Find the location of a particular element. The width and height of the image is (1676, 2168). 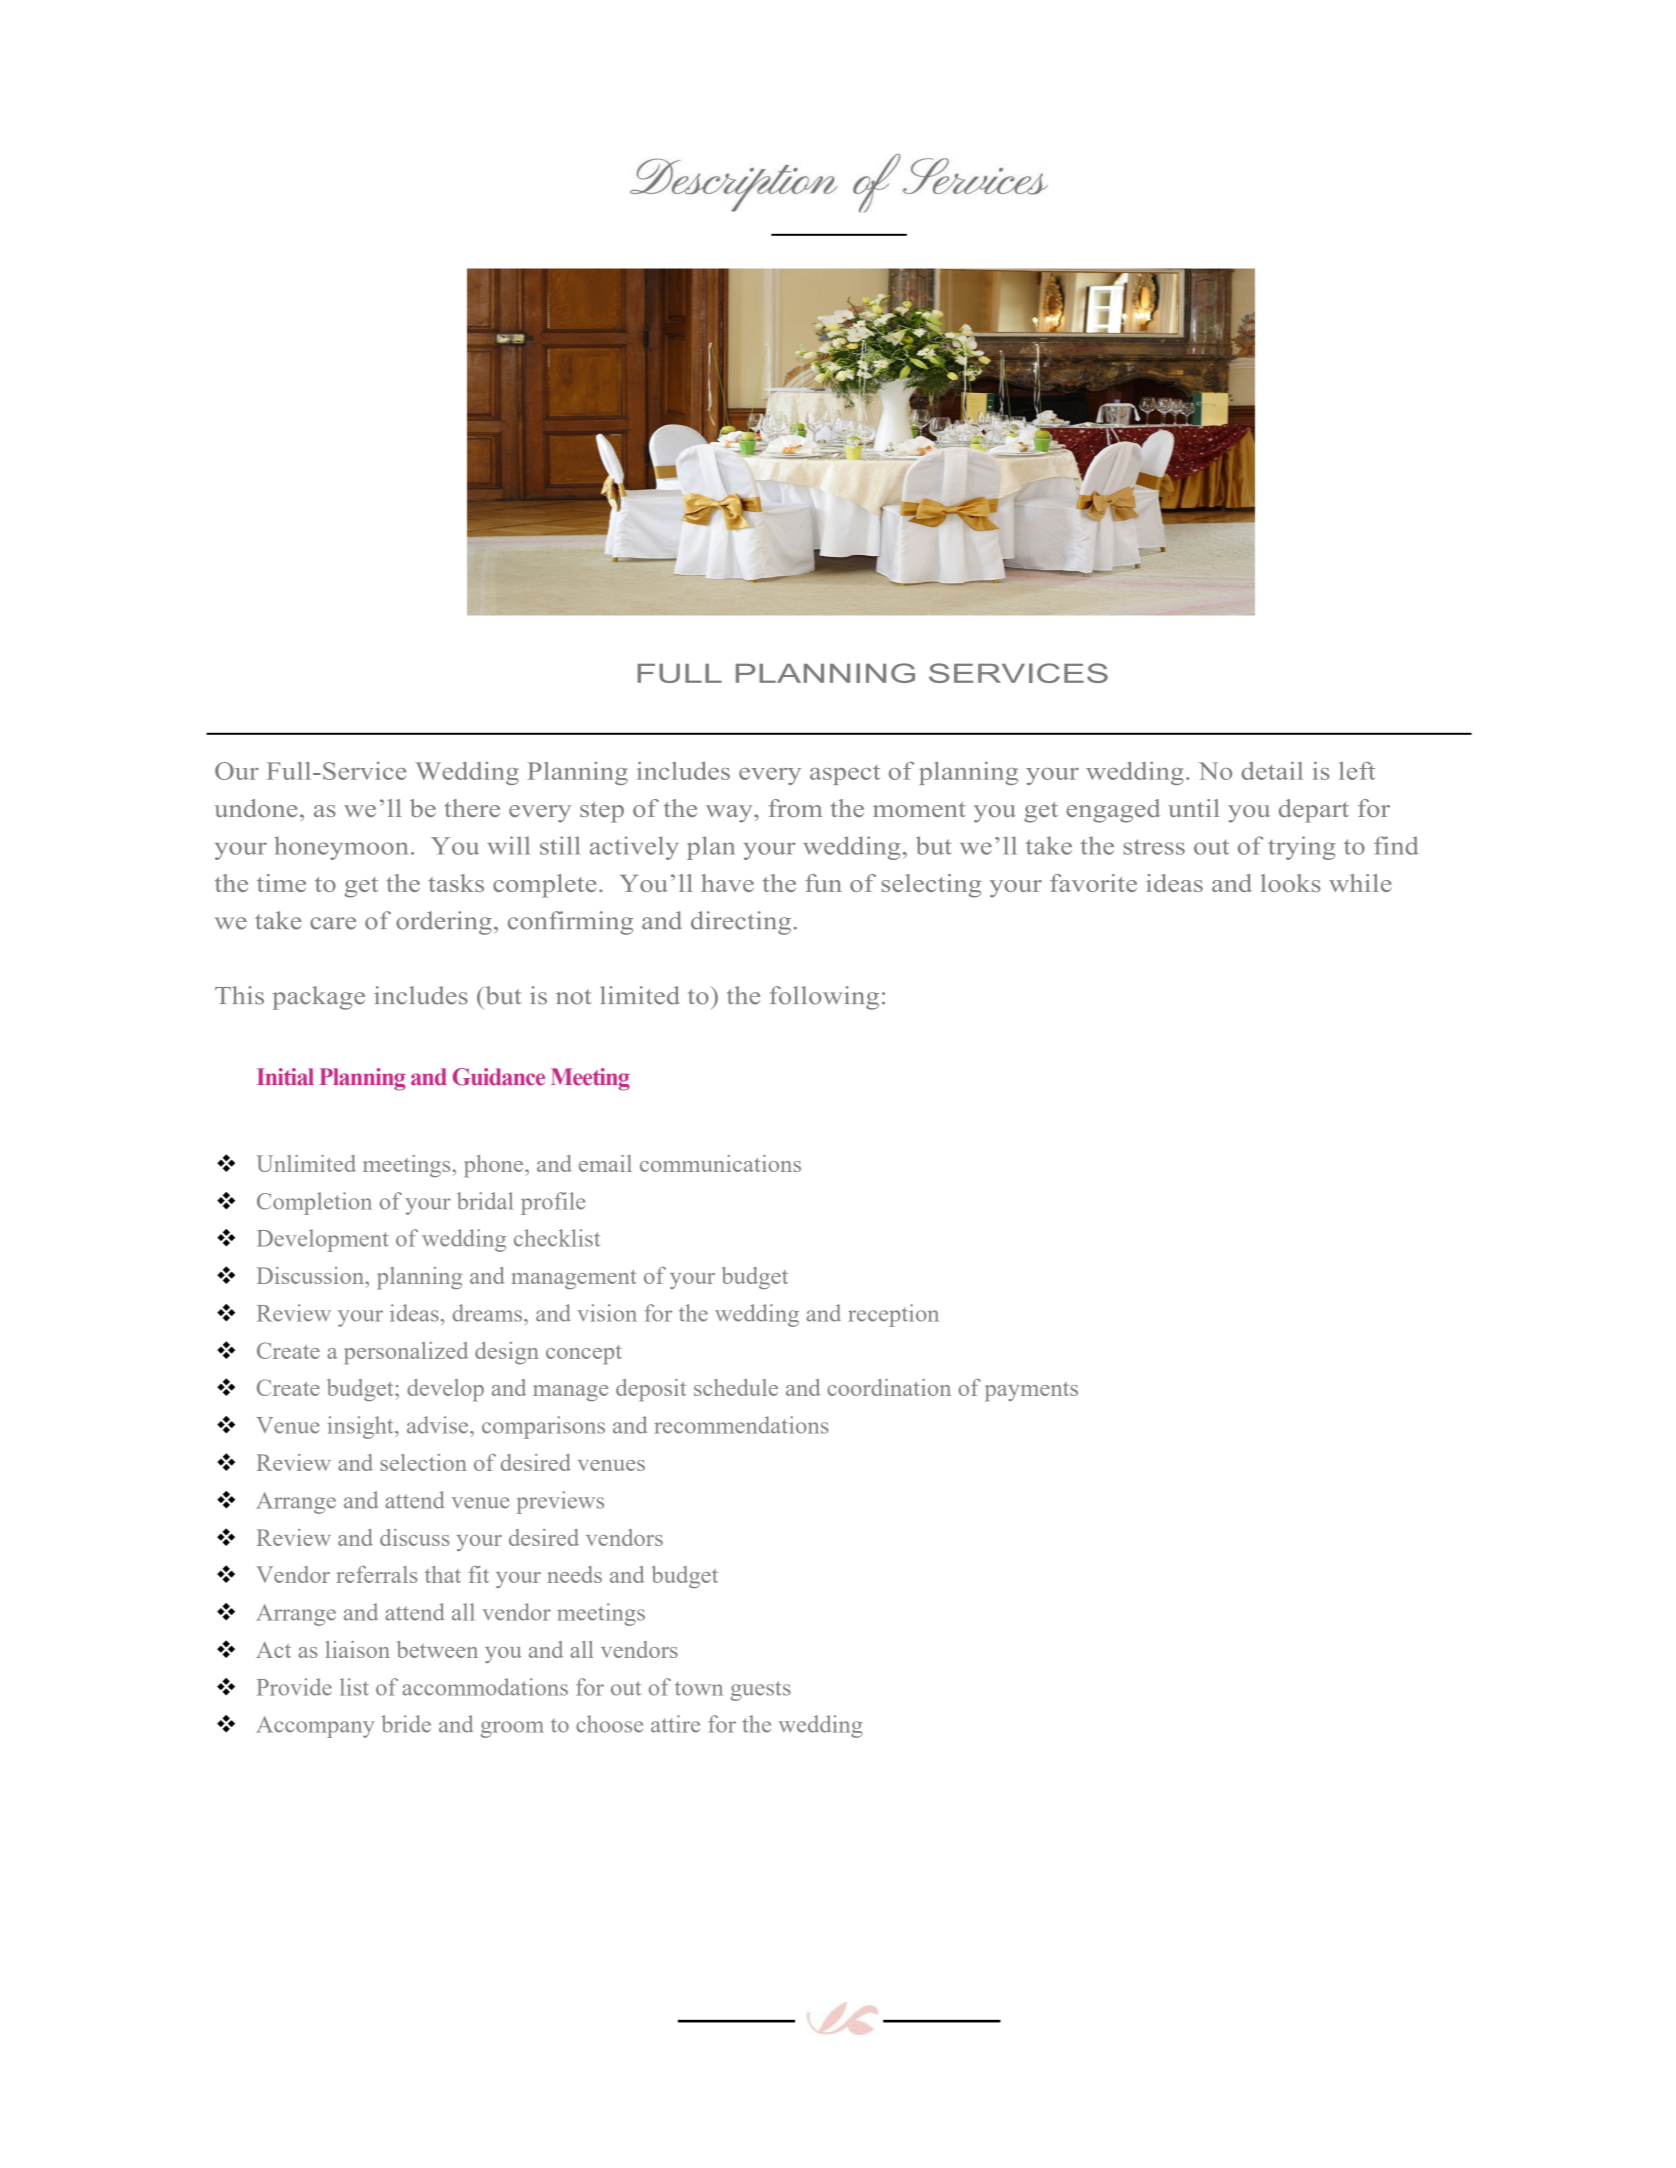

referrals is located at coordinates (377, 1574).
